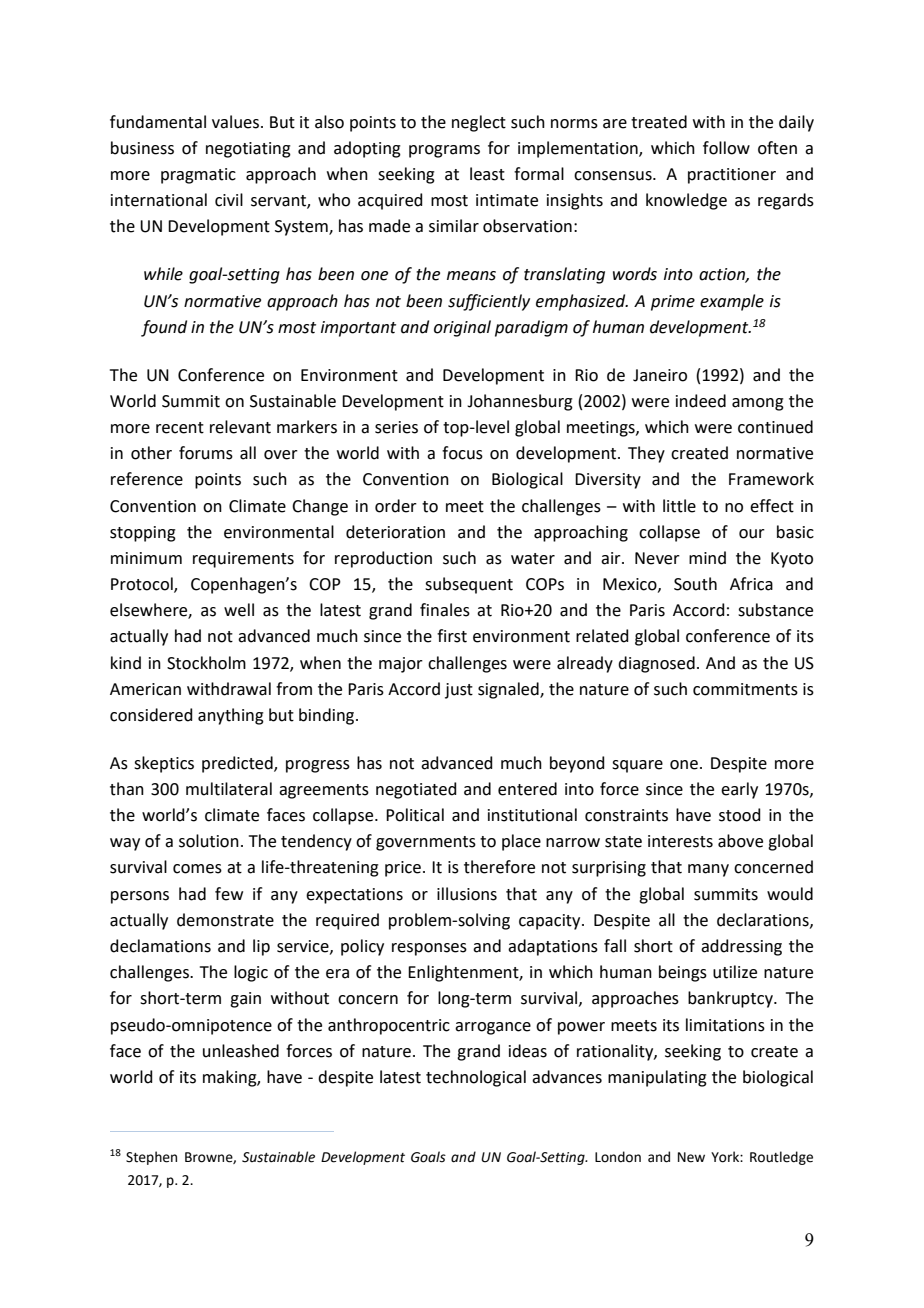  Describe the element at coordinates (198, 176) in the image. I see `pragmatic` at that location.
